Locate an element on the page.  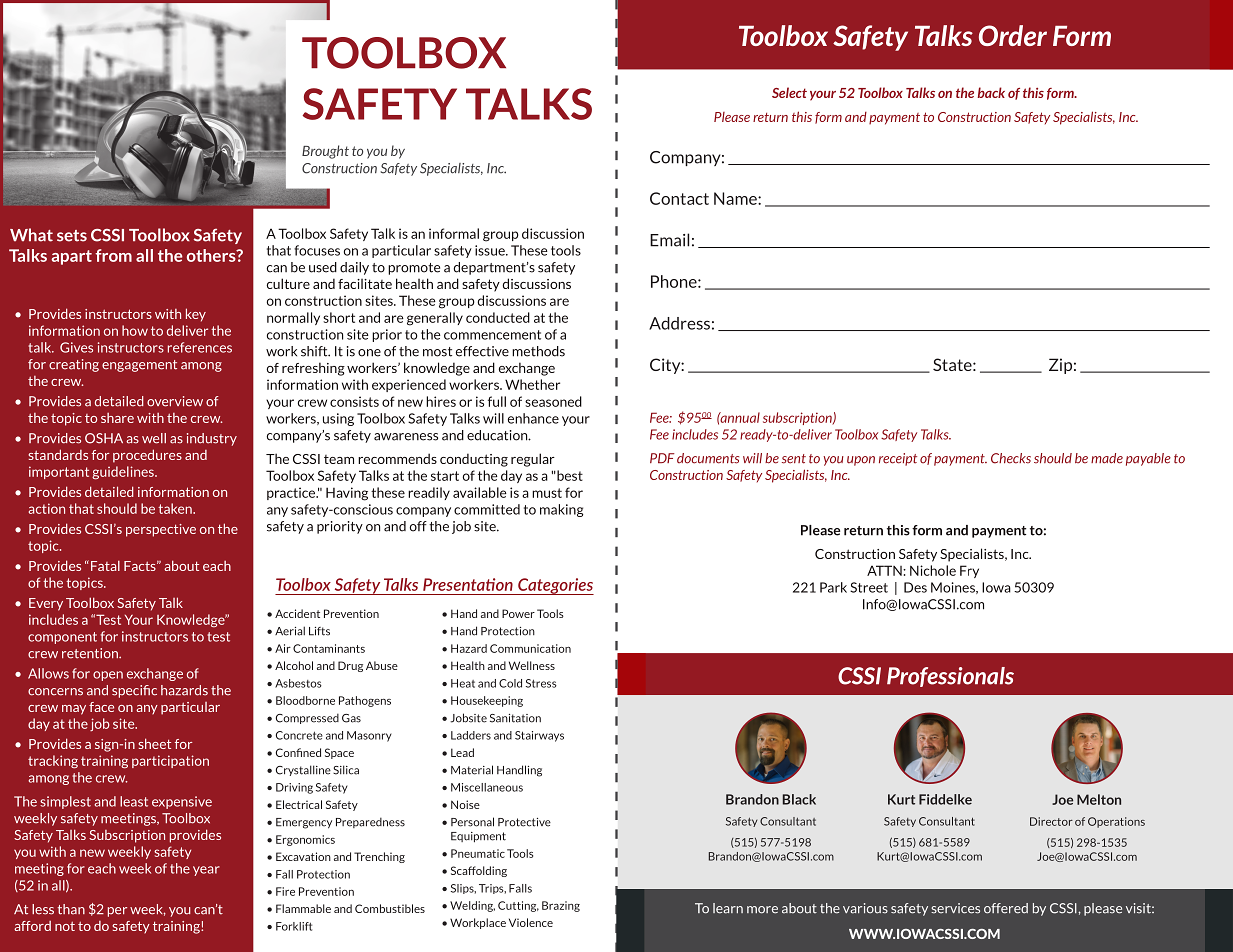
Order is located at coordinates (1013, 35).
